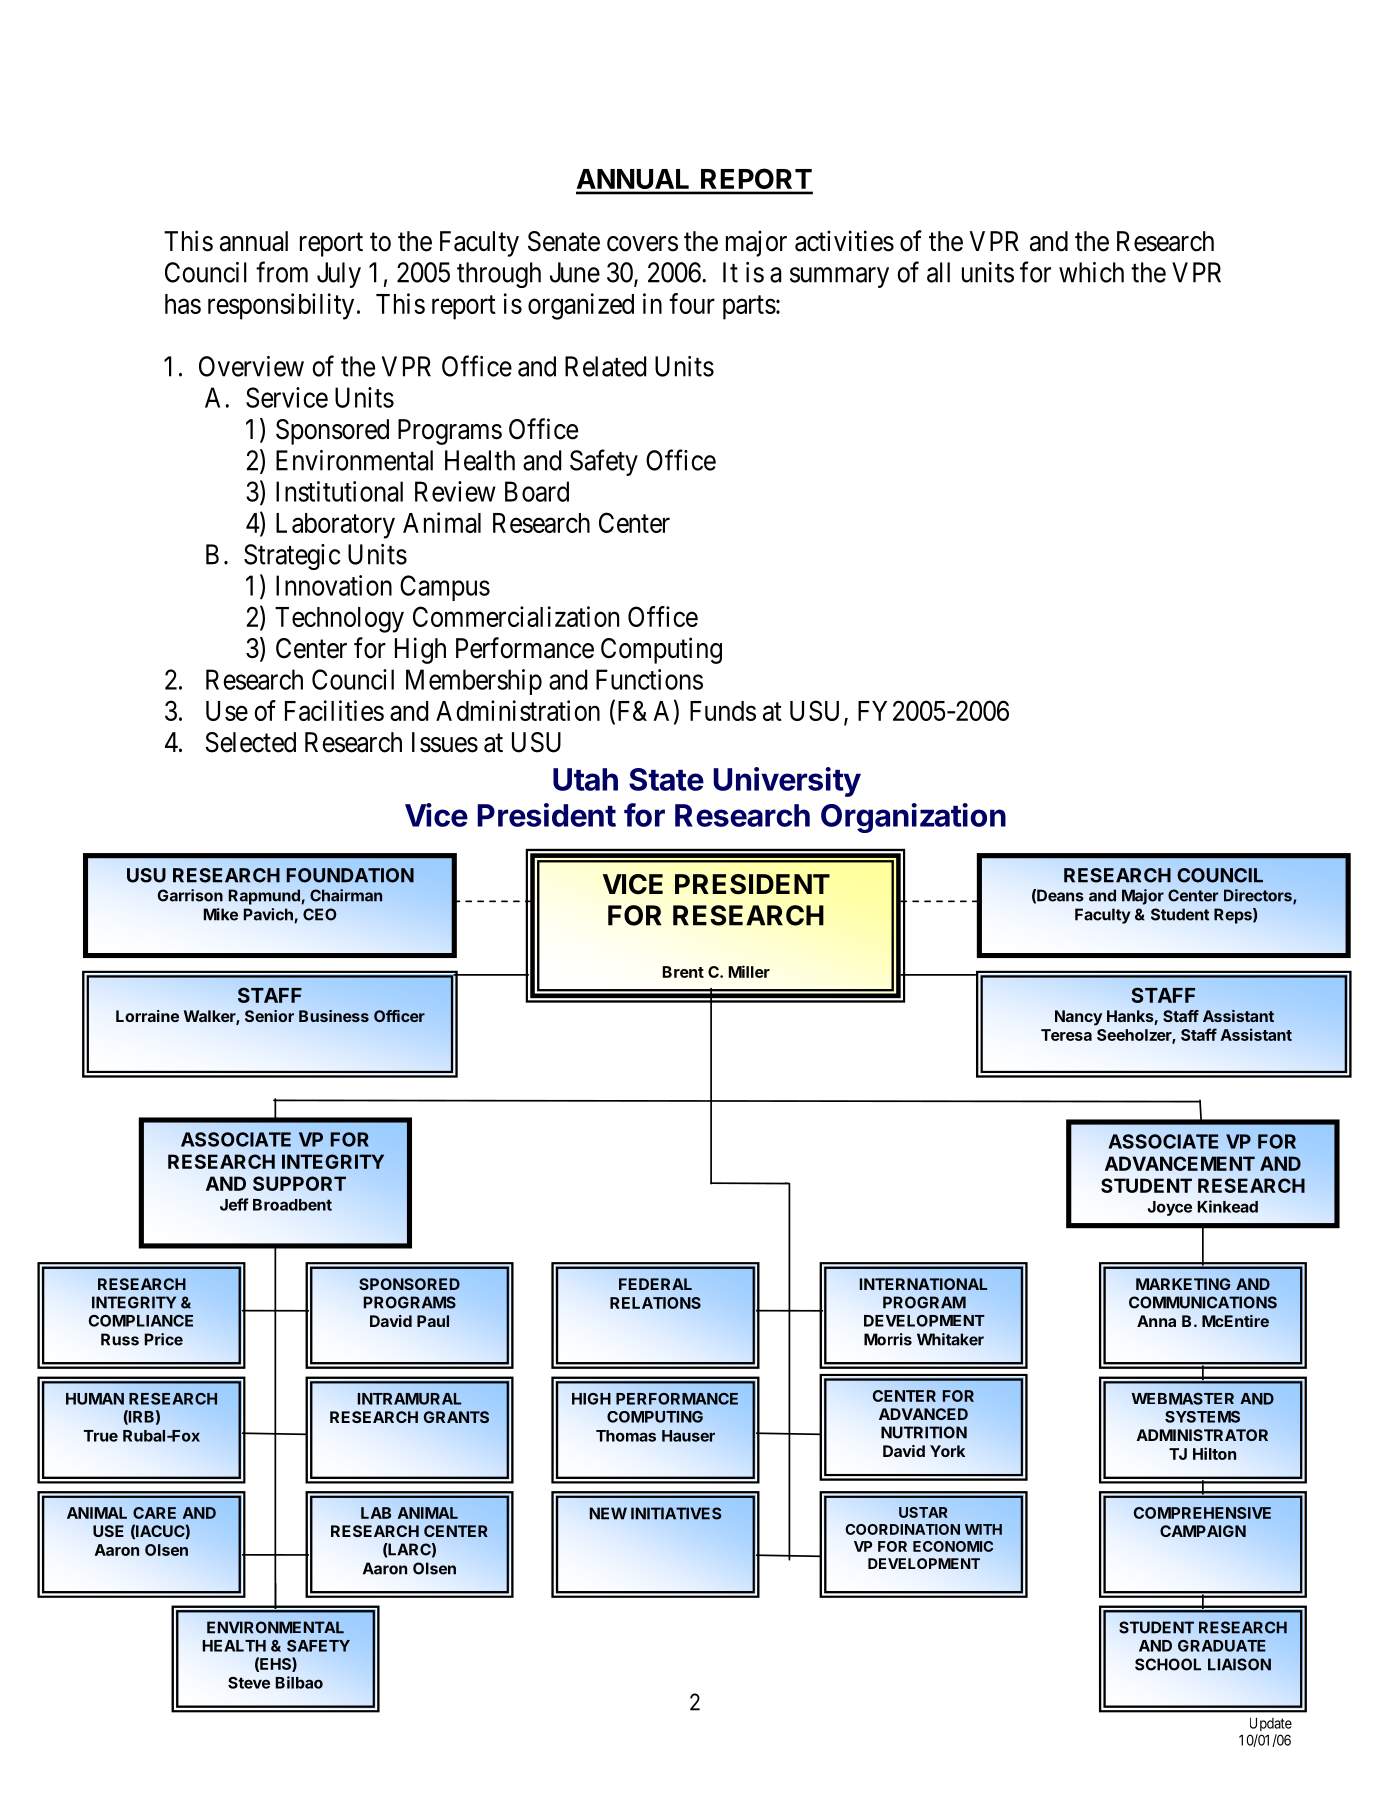 Image resolution: width=1389 pixels, height=1797 pixels. Describe the element at coordinates (676, 1513) in the screenshot. I see `INITIATIVES` at that location.
